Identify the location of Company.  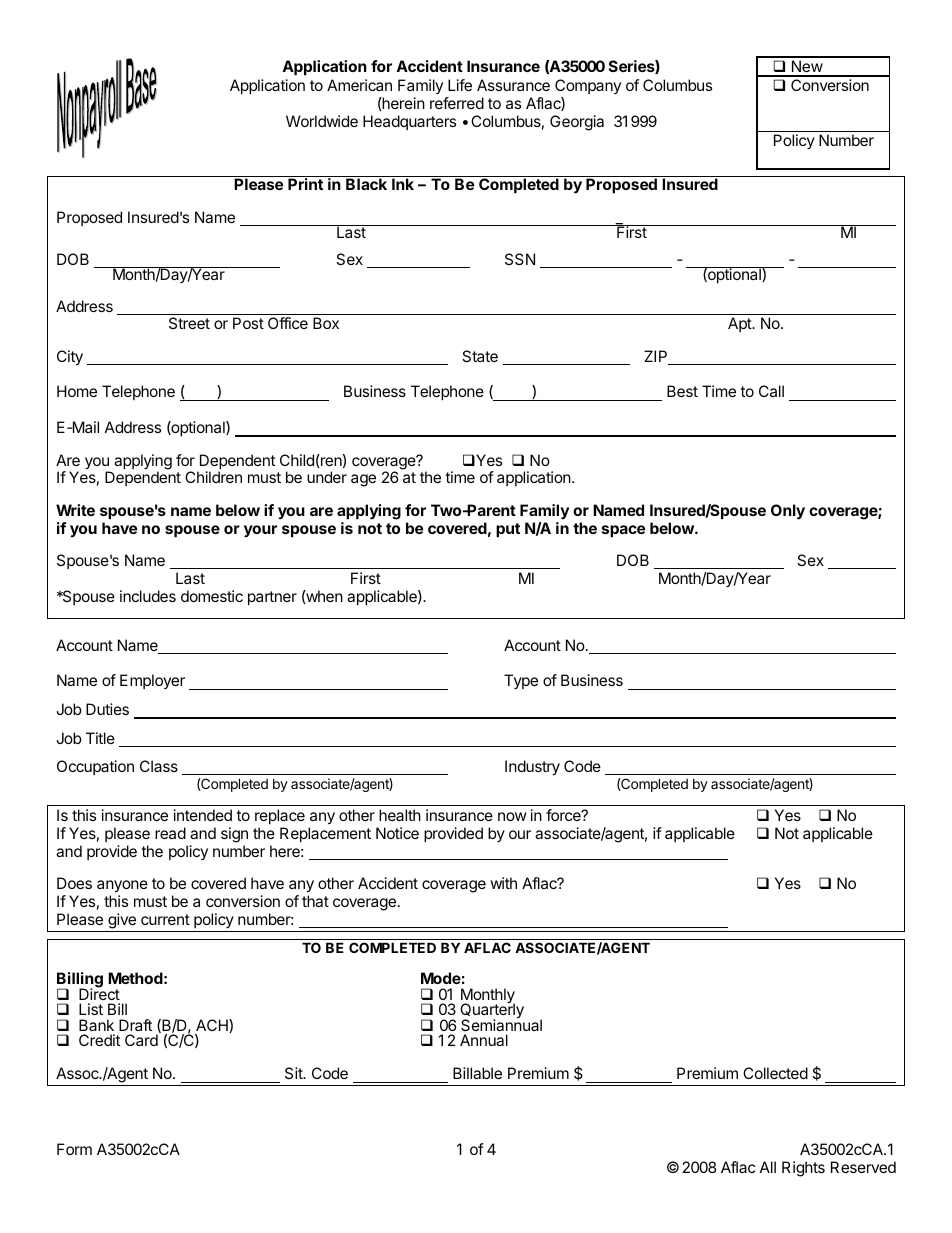
(588, 86).
